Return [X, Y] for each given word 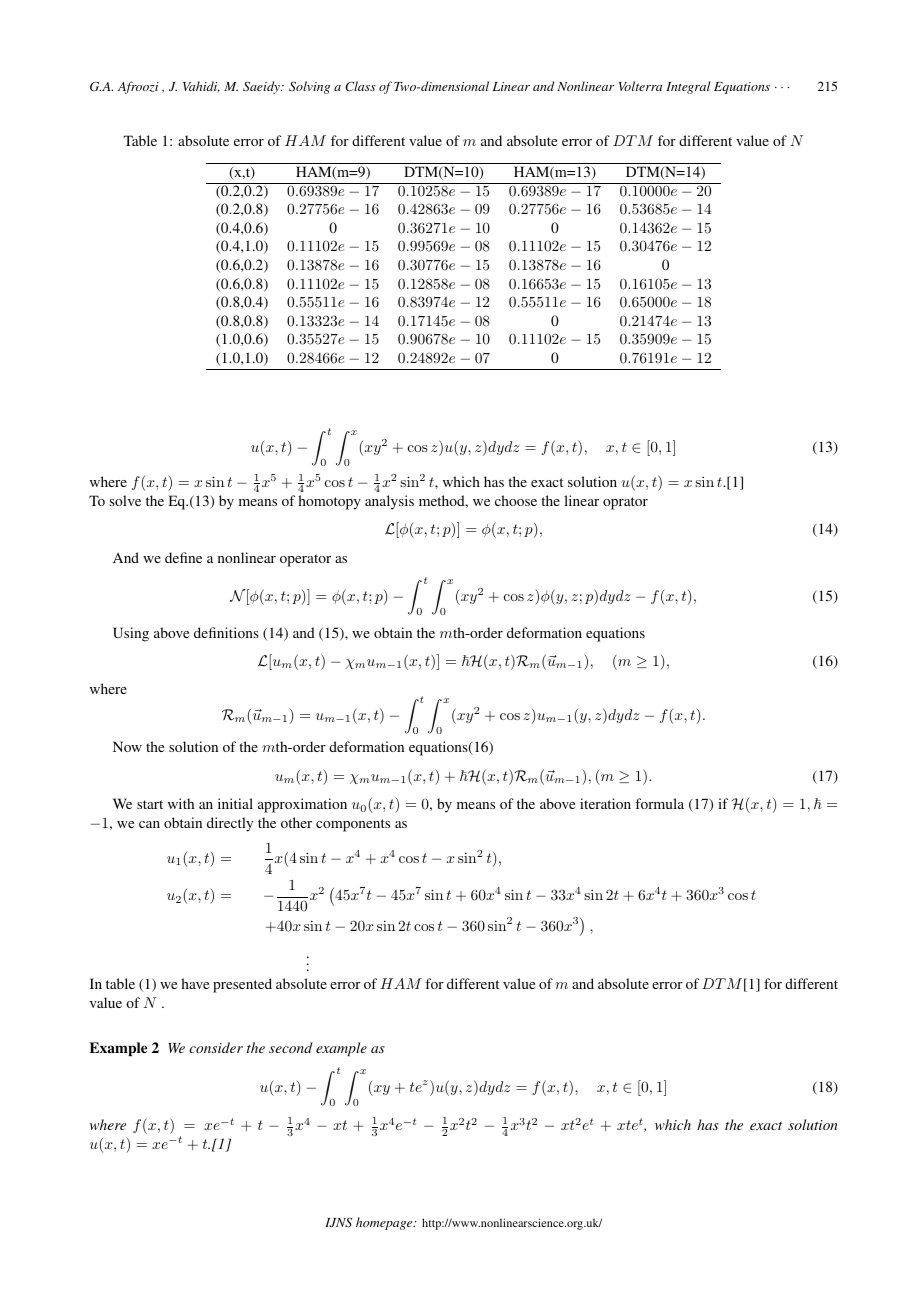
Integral [688, 87]
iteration [605, 803]
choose [516, 500]
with [181, 803]
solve [125, 500]
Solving [309, 87]
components [353, 825]
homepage [385, 1223]
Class [360, 86]
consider [216, 1047]
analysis [389, 502]
